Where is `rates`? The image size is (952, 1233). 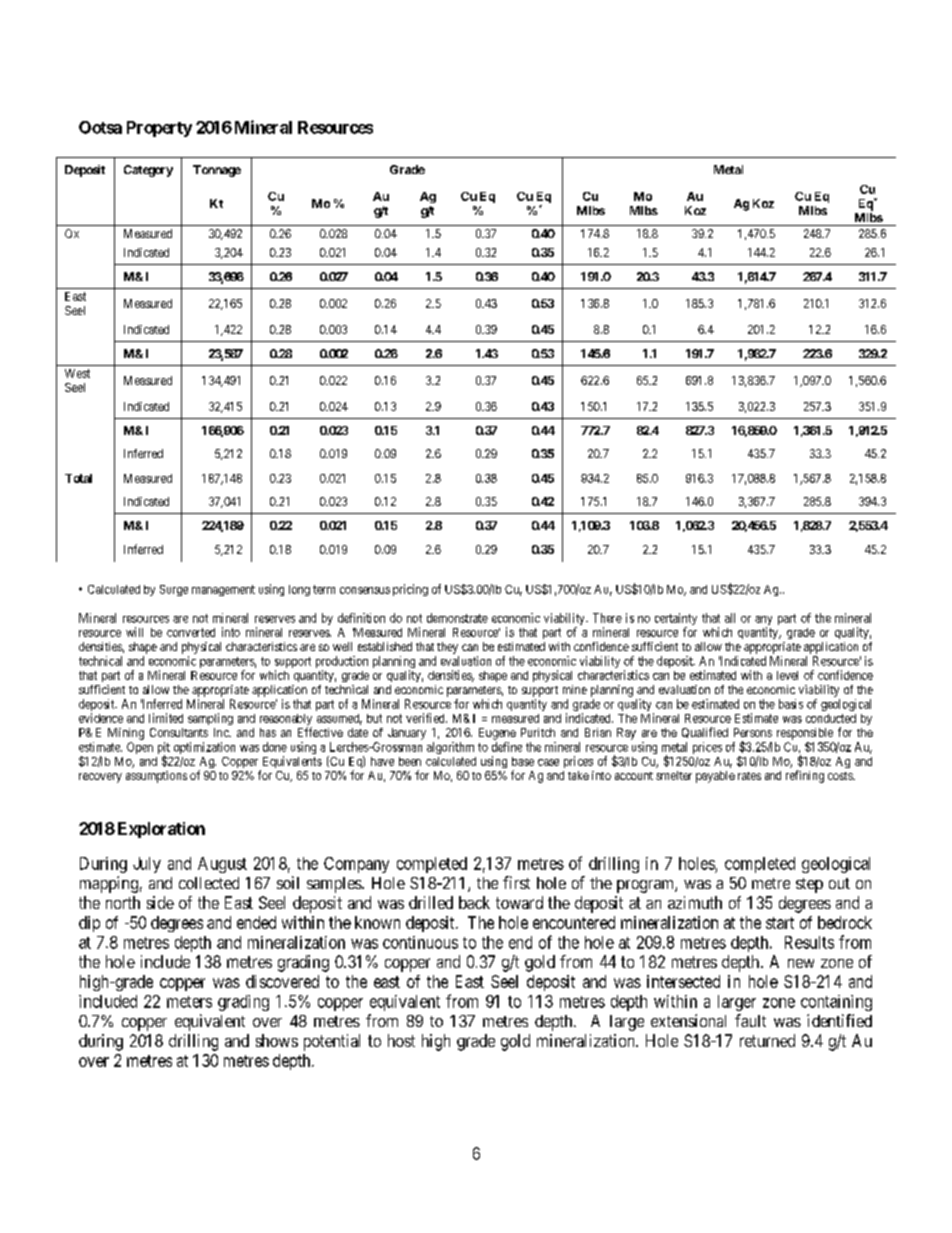 rates is located at coordinates (749, 776).
